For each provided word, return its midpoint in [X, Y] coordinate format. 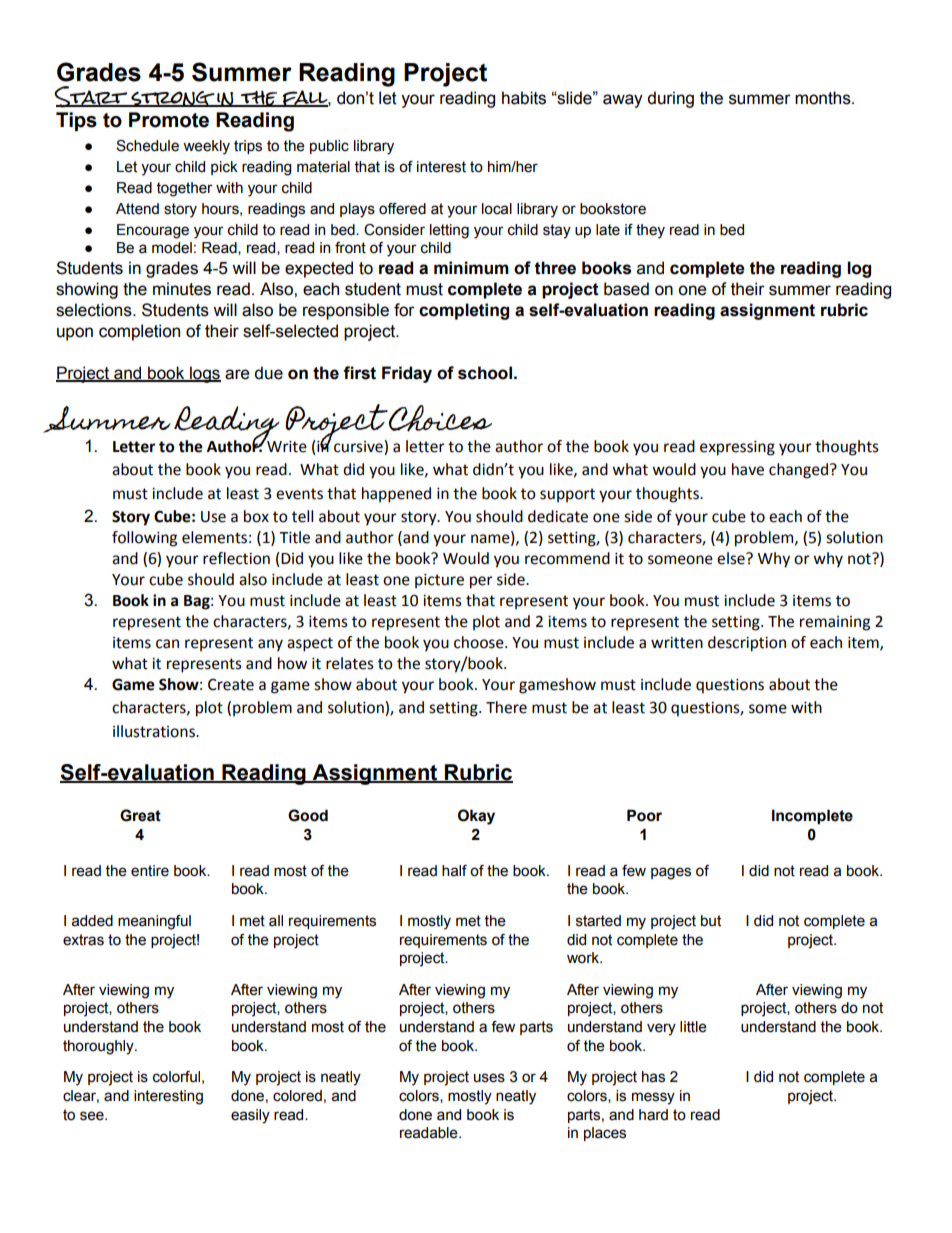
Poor [644, 815]
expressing [737, 448]
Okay [476, 817]
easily [250, 1116]
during [670, 99]
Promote [169, 120]
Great [140, 815]
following [144, 539]
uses [489, 1078]
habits [524, 98]
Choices [440, 418]
